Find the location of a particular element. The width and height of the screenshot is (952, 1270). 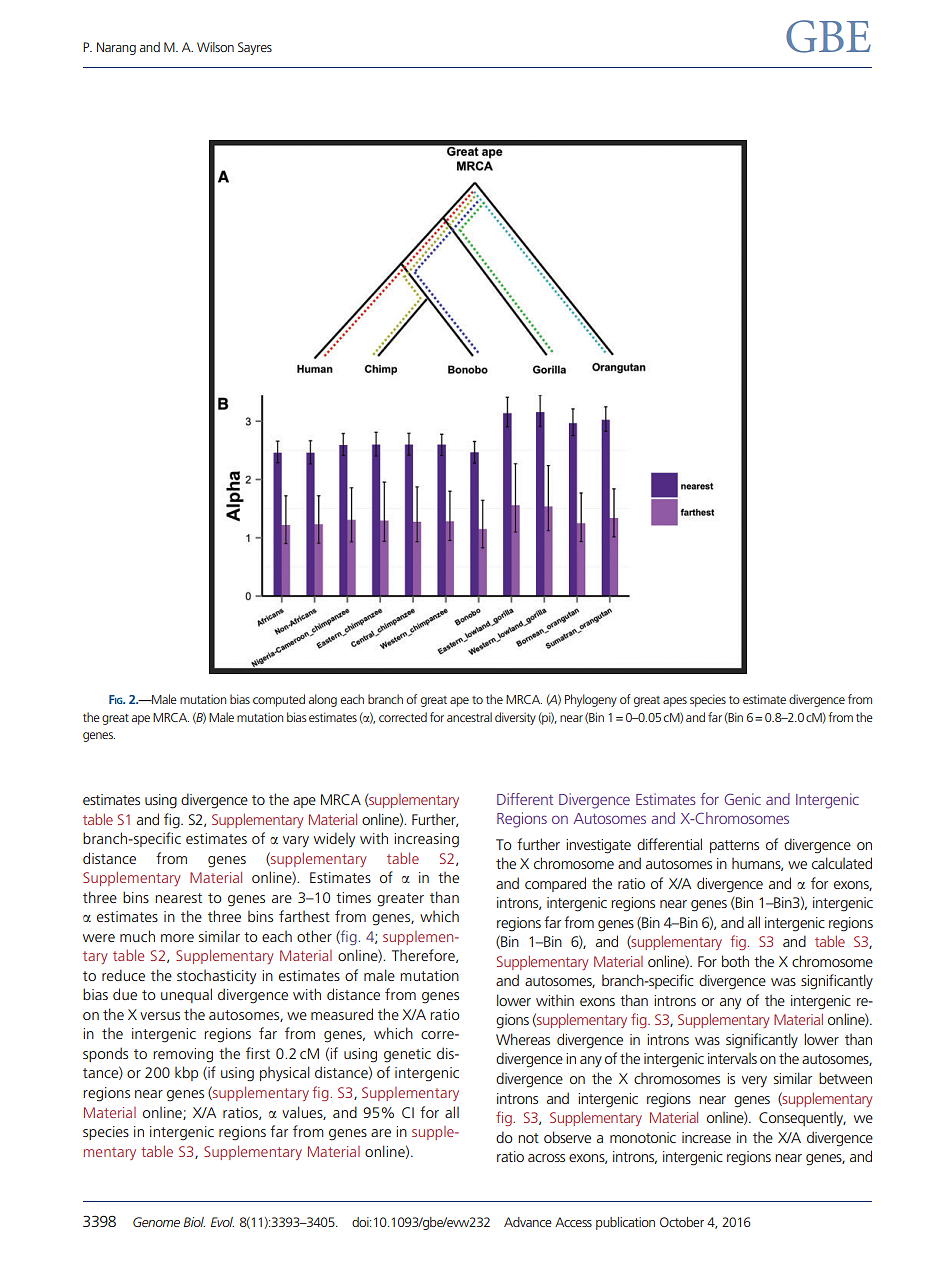

apes is located at coordinates (675, 702).
